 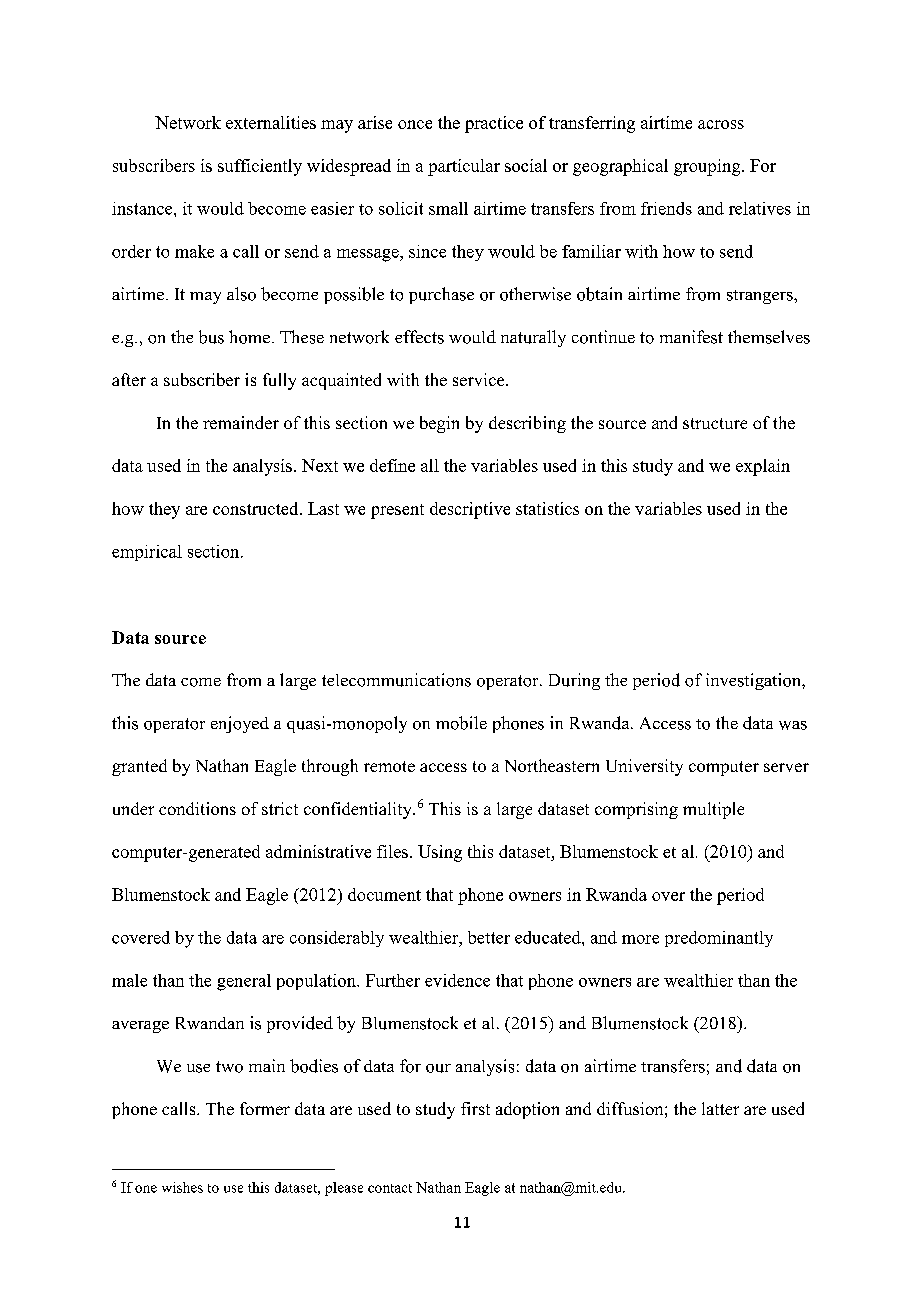 What do you see at coordinates (470, 510) in the screenshot?
I see `descriptive` at bounding box center [470, 510].
